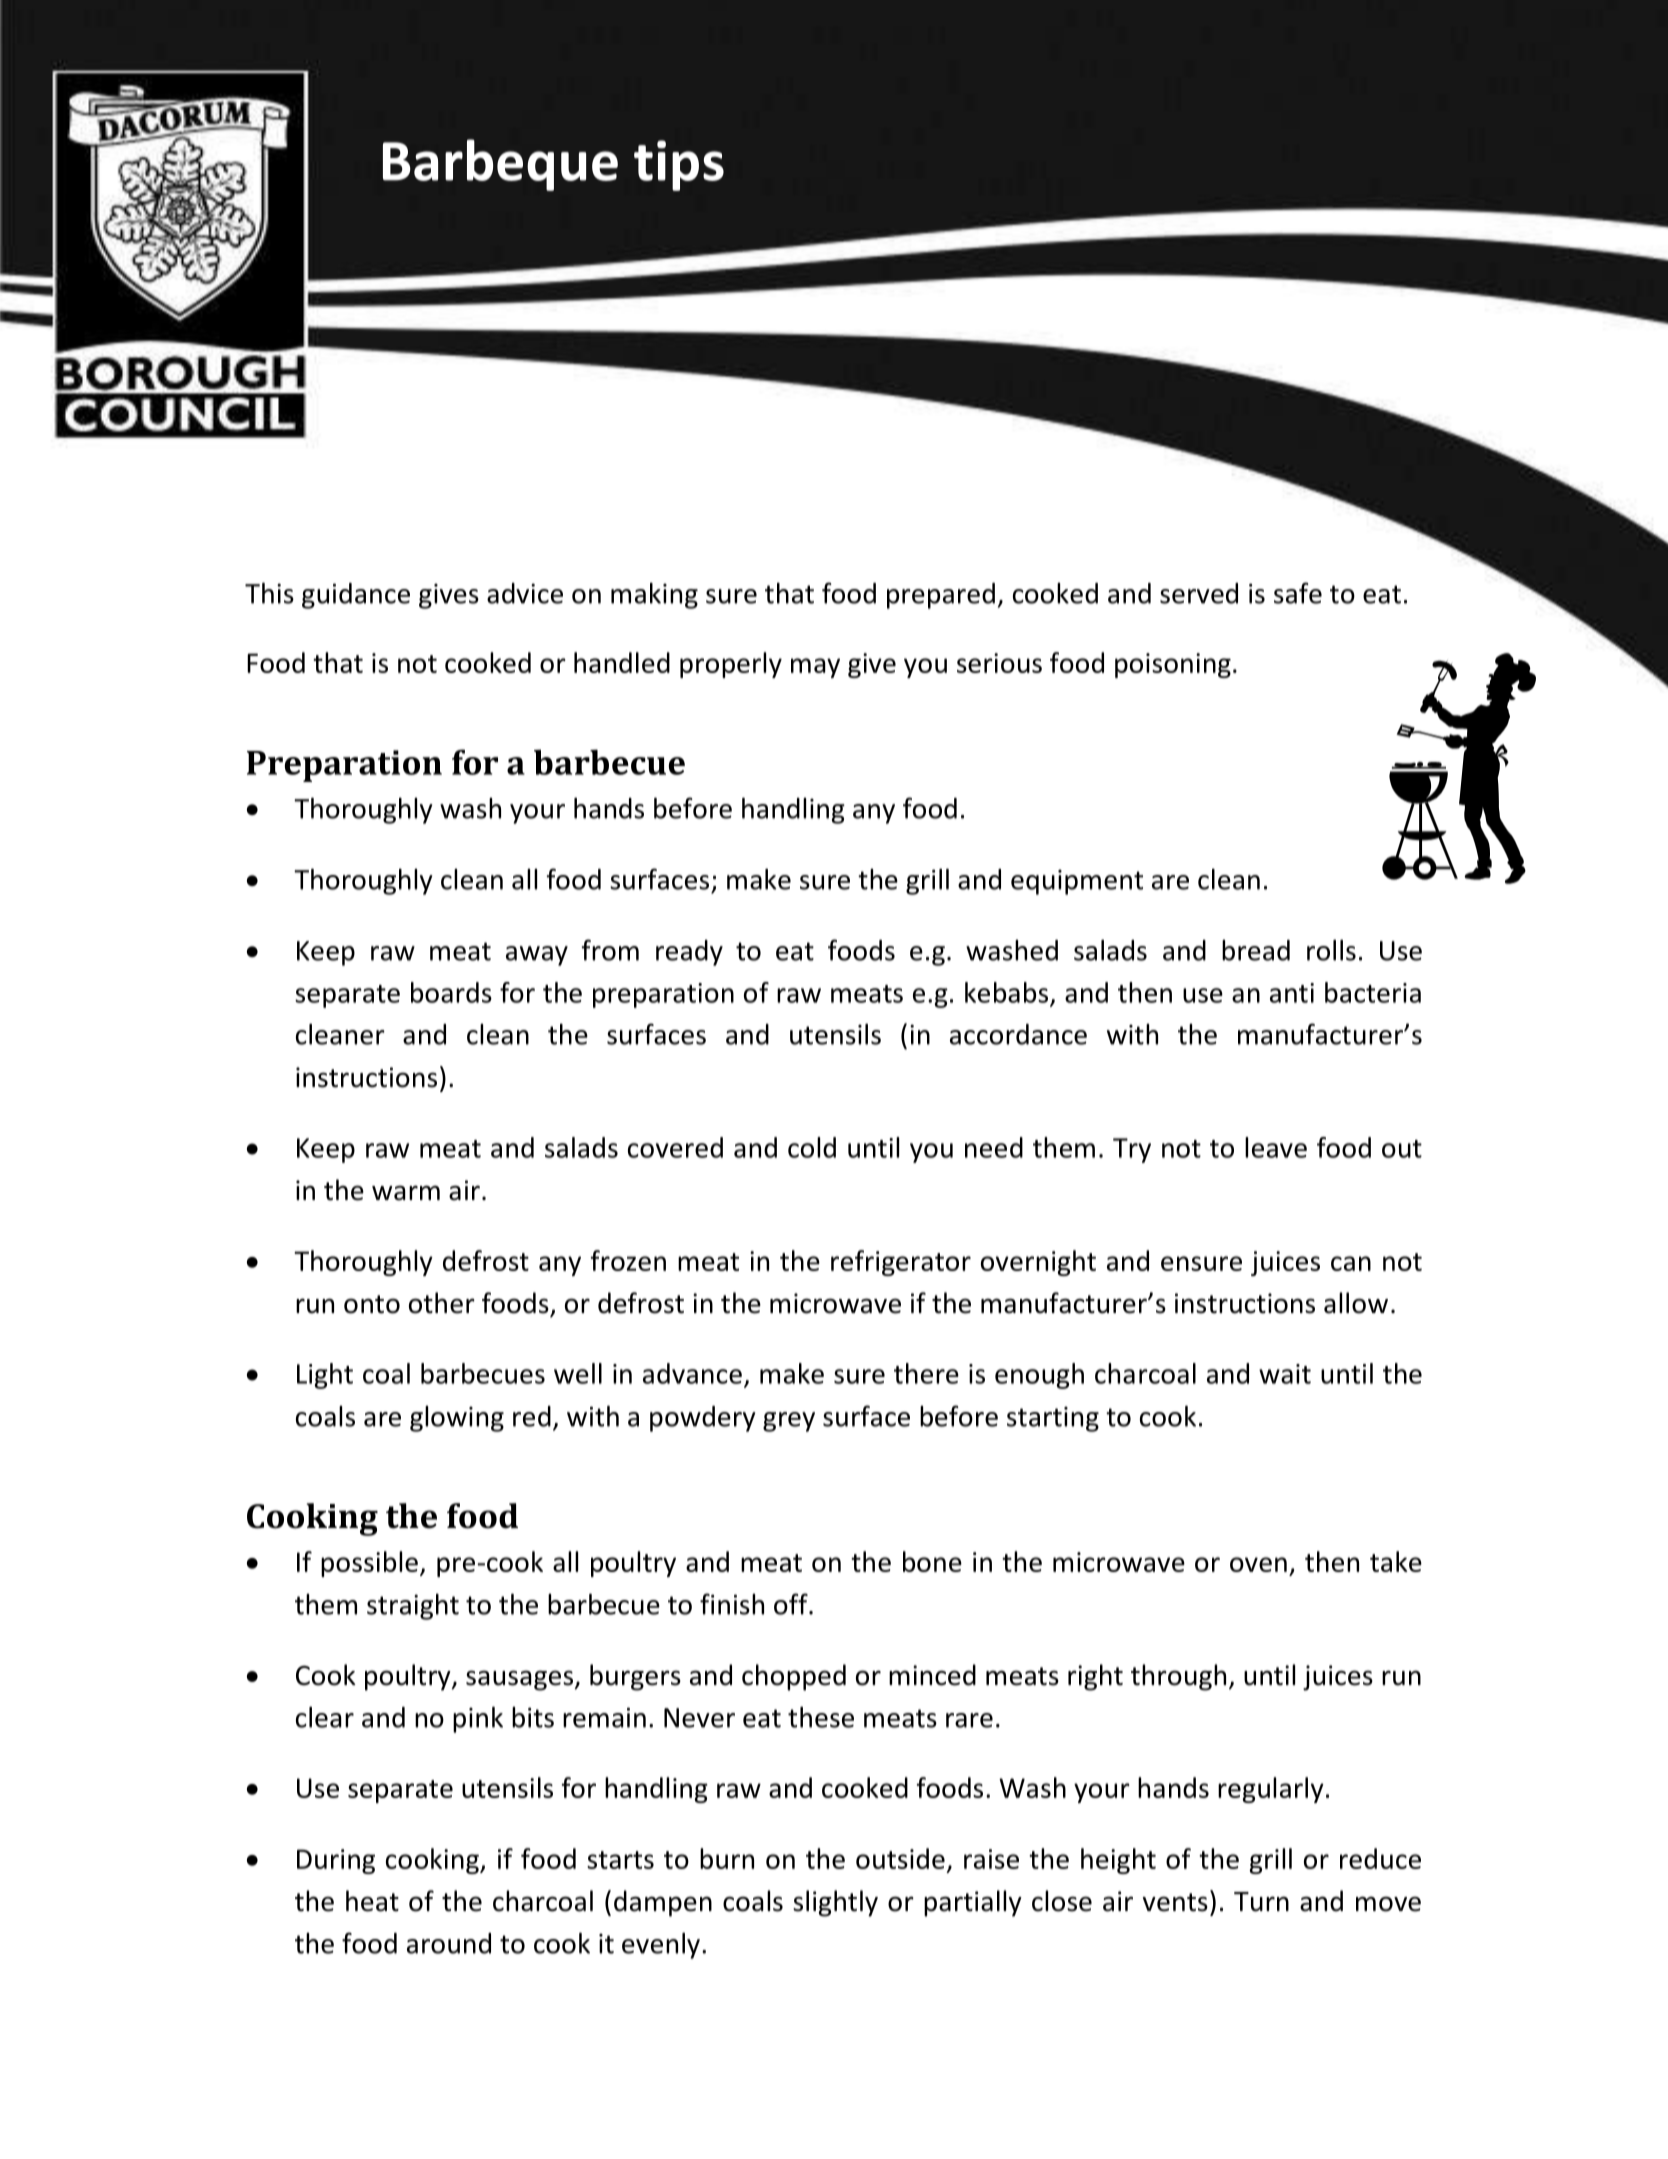 The image size is (1668, 2159). I want to click on boards, so click(451, 992).
